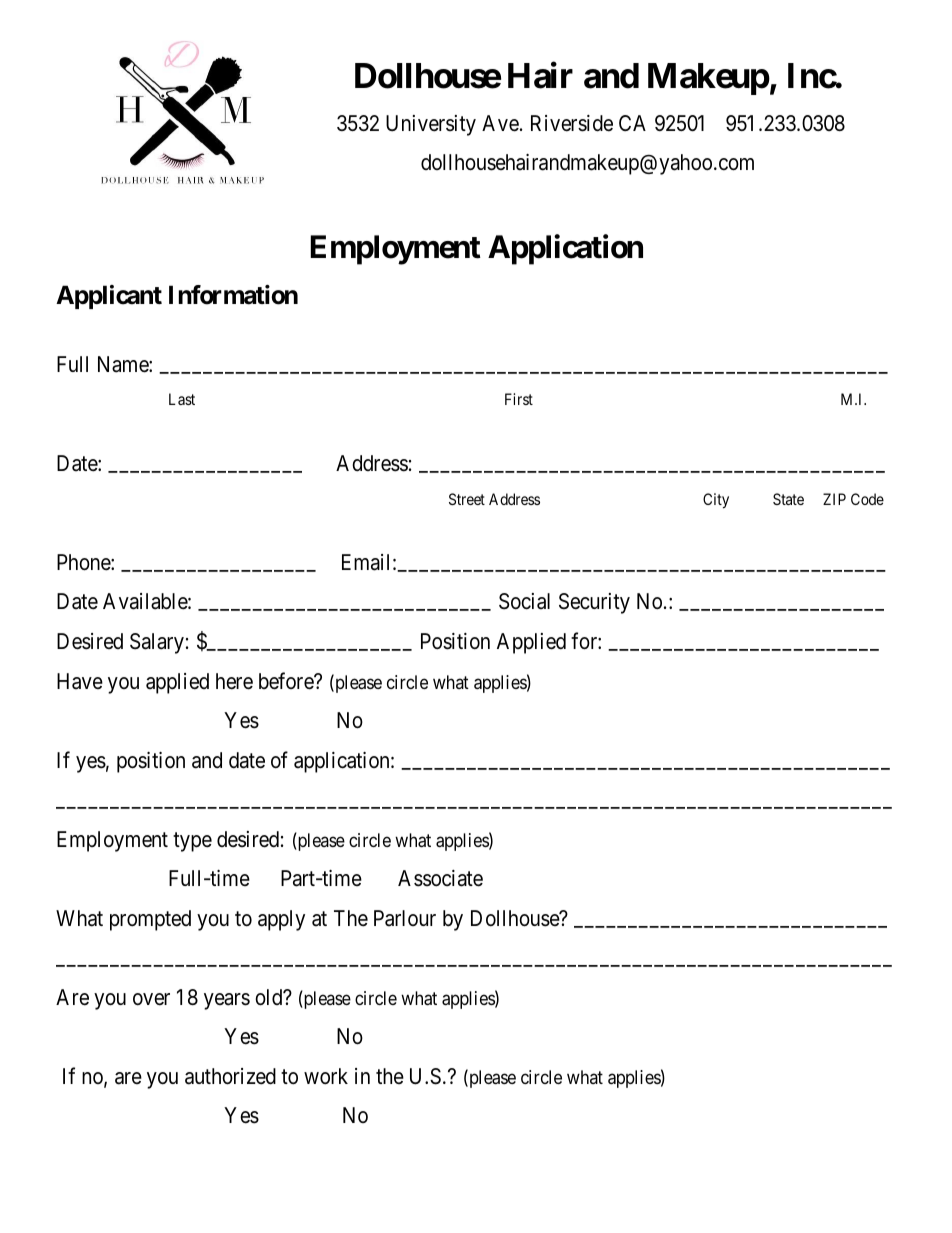 The image size is (952, 1233). Describe the element at coordinates (230, 1076) in the screenshot. I see `authorized` at that location.
